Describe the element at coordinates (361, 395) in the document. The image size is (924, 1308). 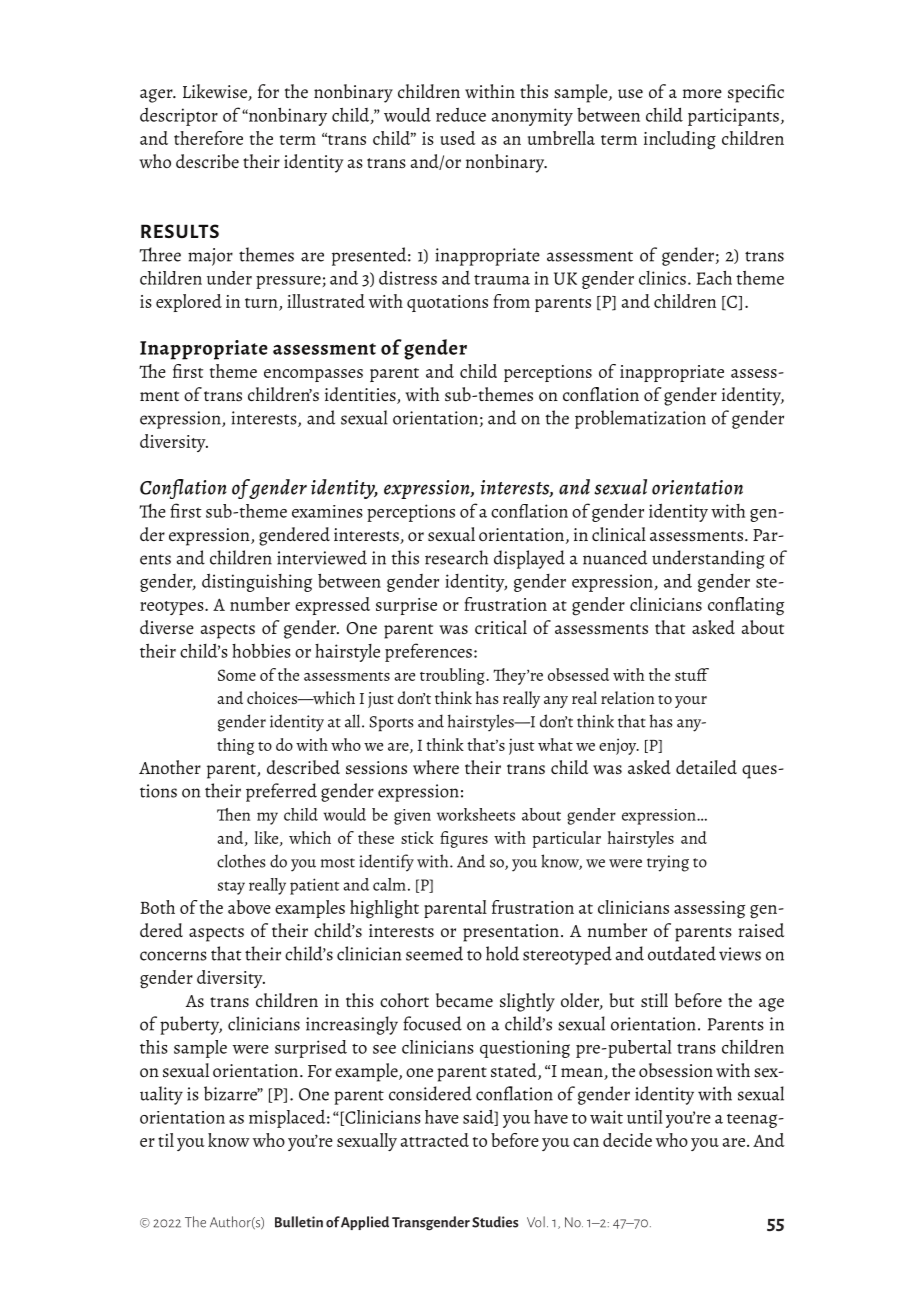
I see `identities` at that location.
